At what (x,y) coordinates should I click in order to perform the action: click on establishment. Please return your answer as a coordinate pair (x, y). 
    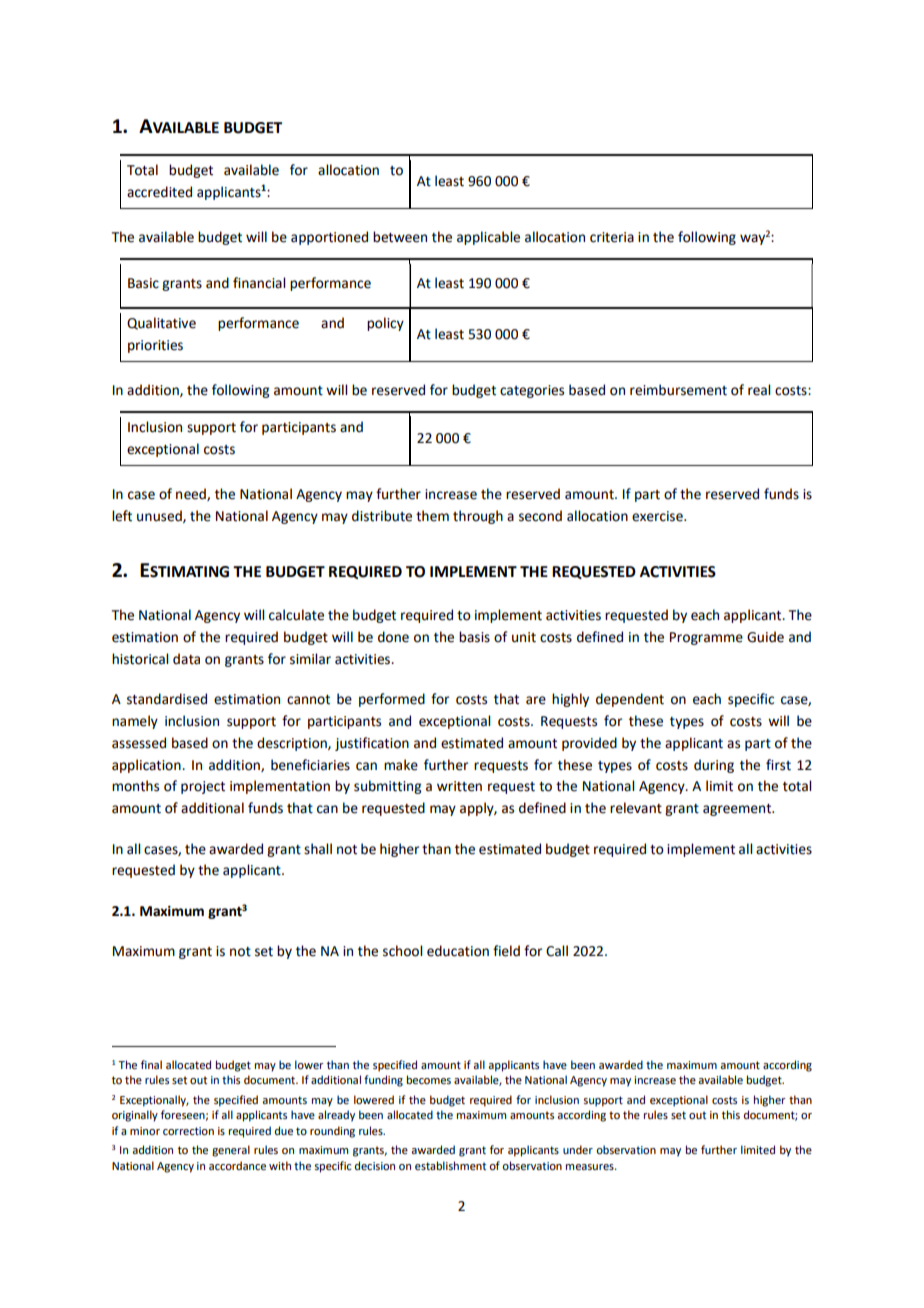
    Looking at the image, I should click on (450, 1165).
